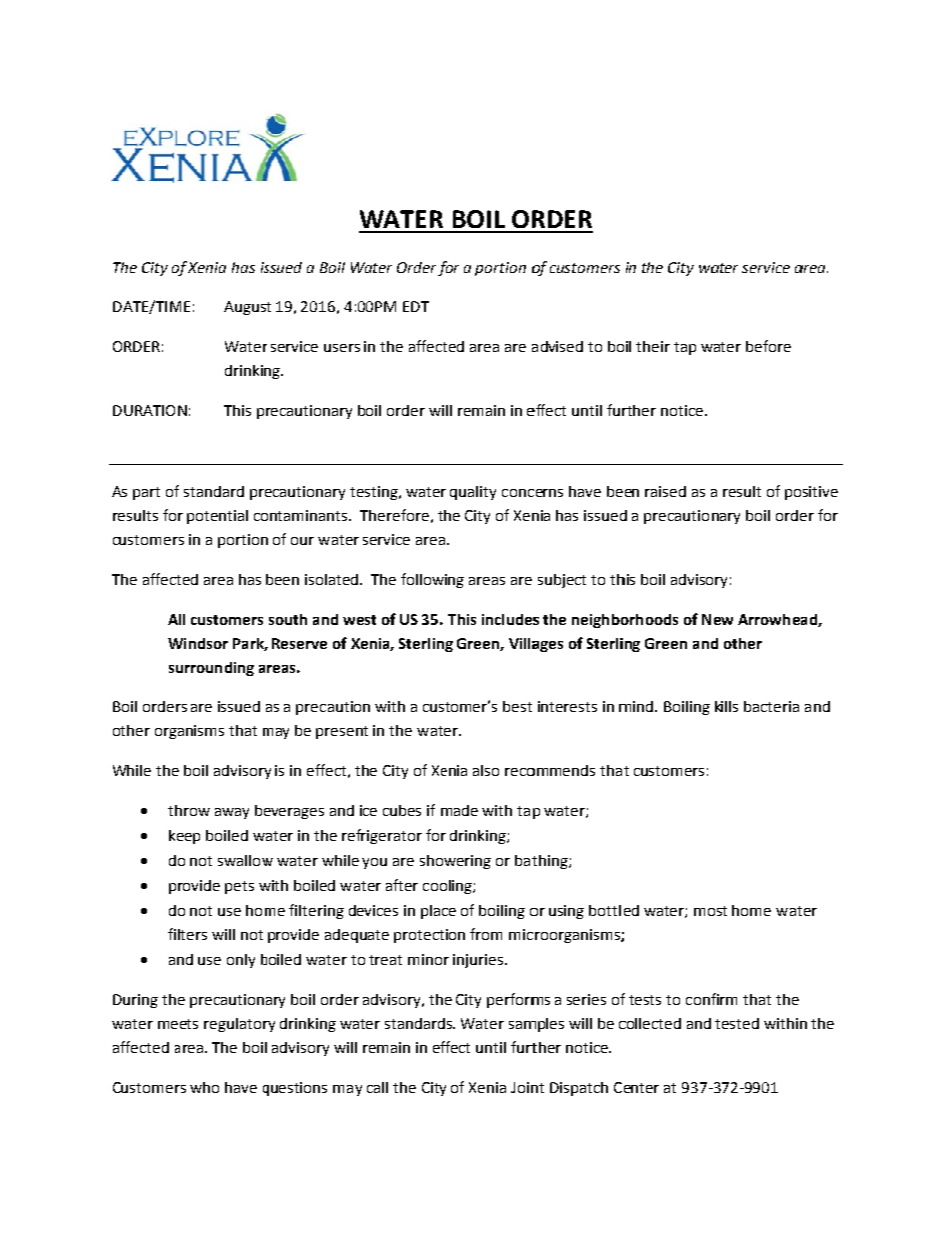 The height and width of the document is (1233, 952). I want to click on who, so click(204, 1087).
